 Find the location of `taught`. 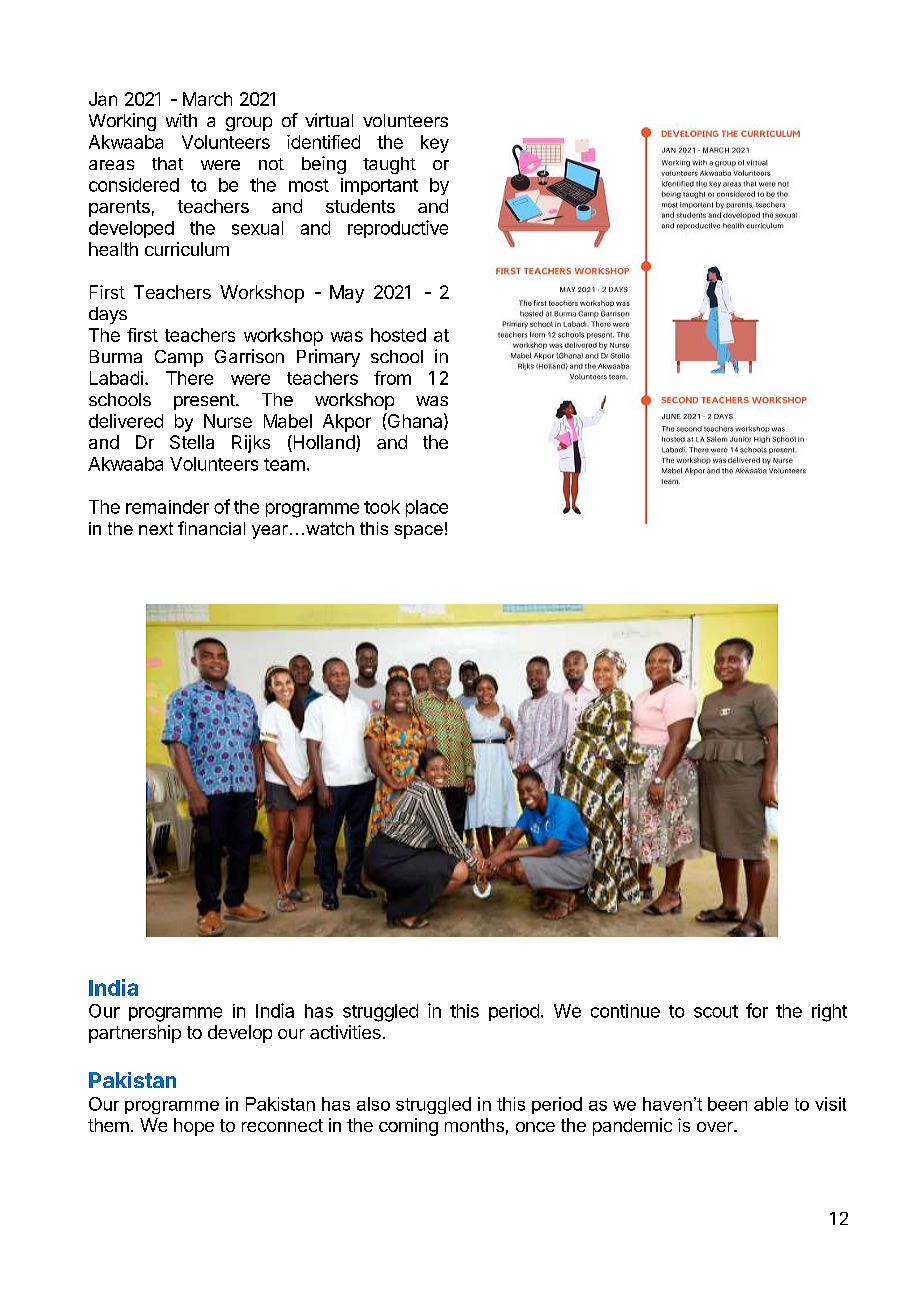

taught is located at coordinates (389, 165).
